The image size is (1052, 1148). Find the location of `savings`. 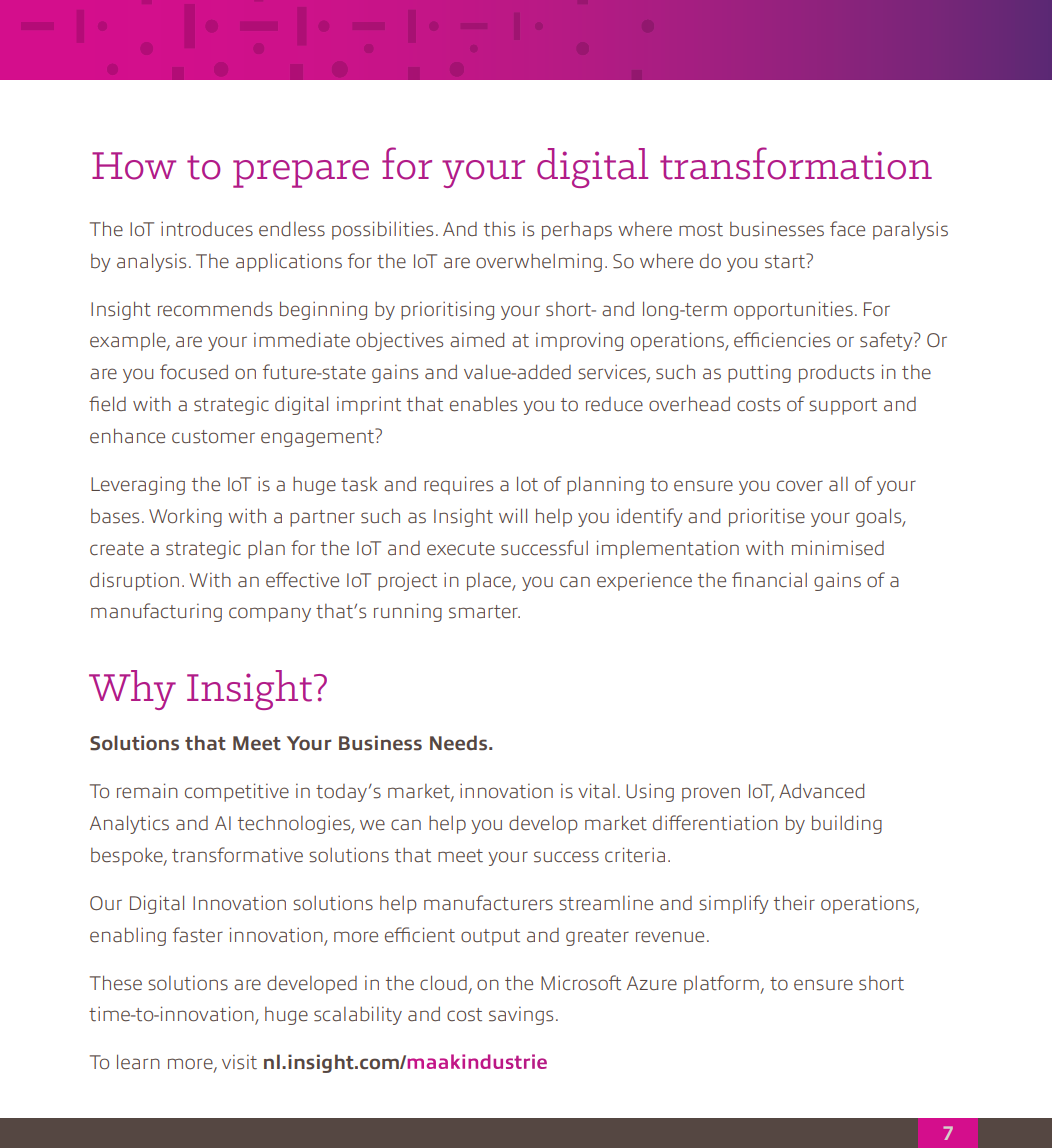

savings is located at coordinates (521, 1016).
